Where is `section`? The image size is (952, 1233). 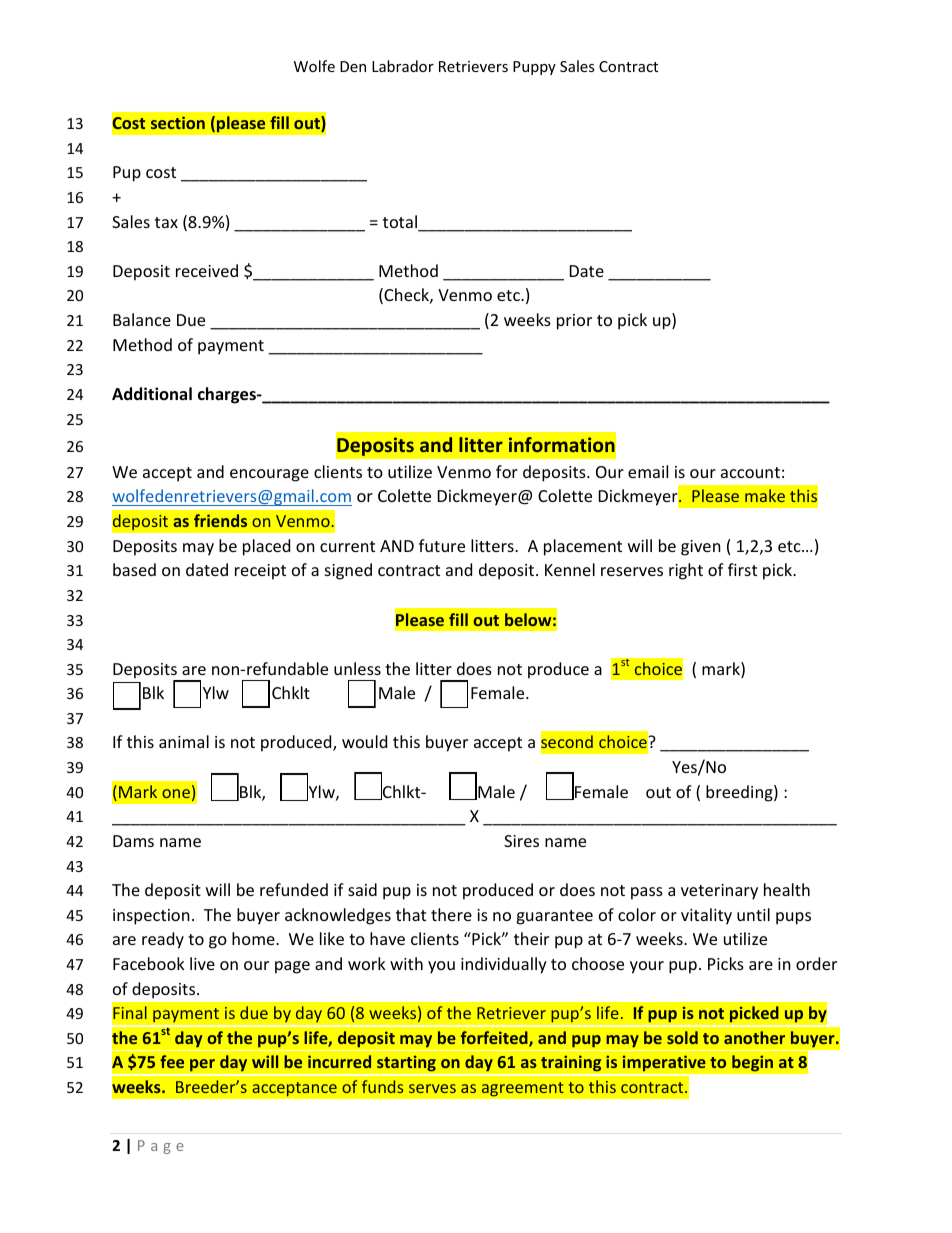 section is located at coordinates (178, 122).
